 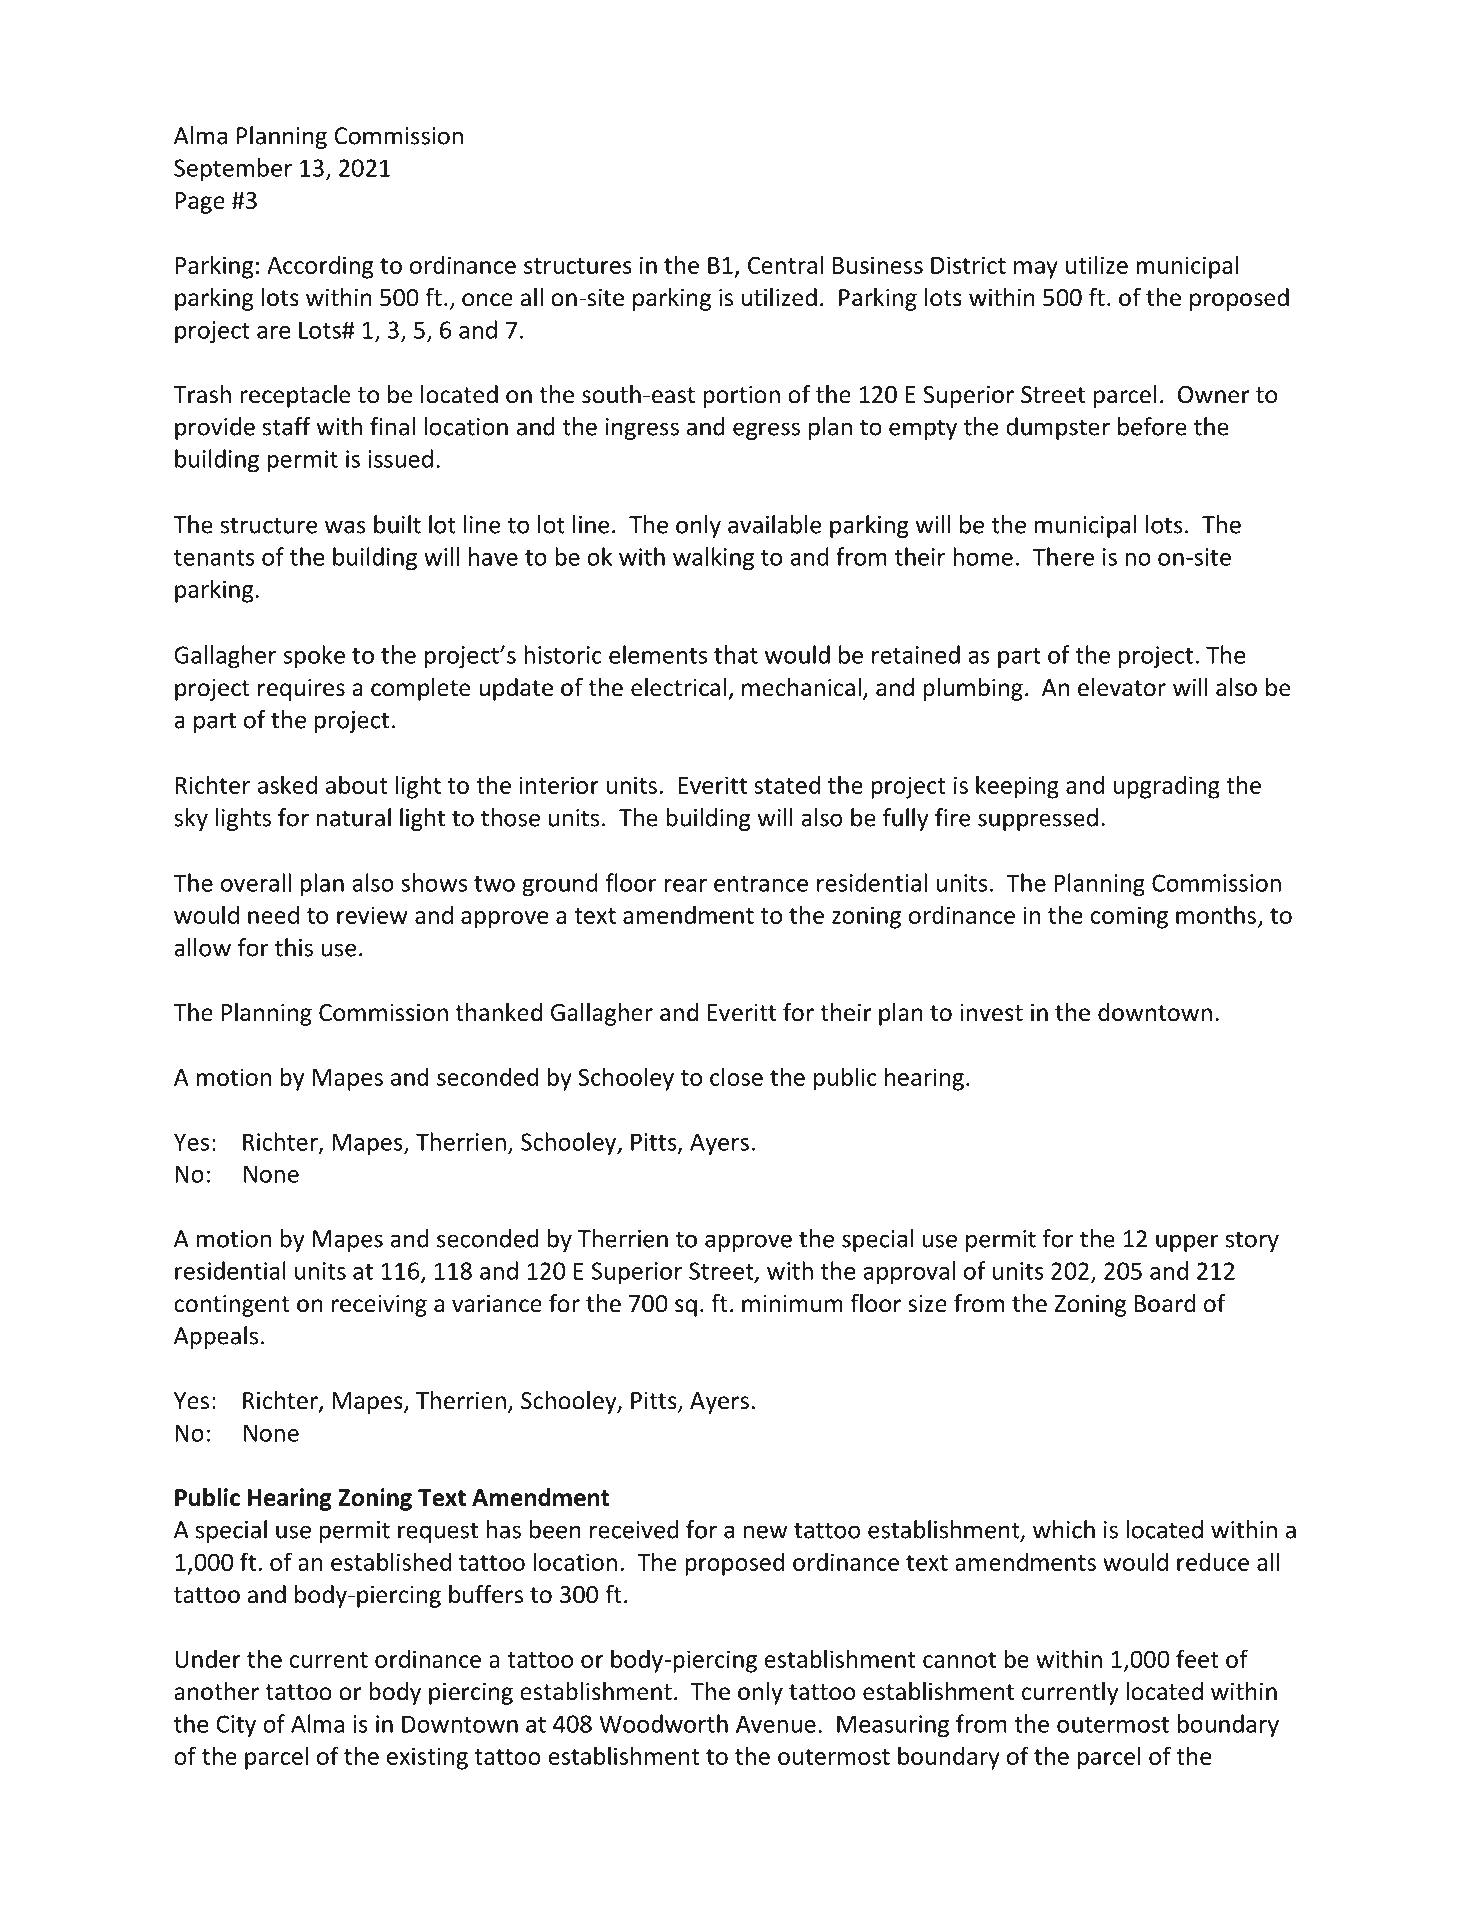 I want to click on According, so click(x=320, y=267).
